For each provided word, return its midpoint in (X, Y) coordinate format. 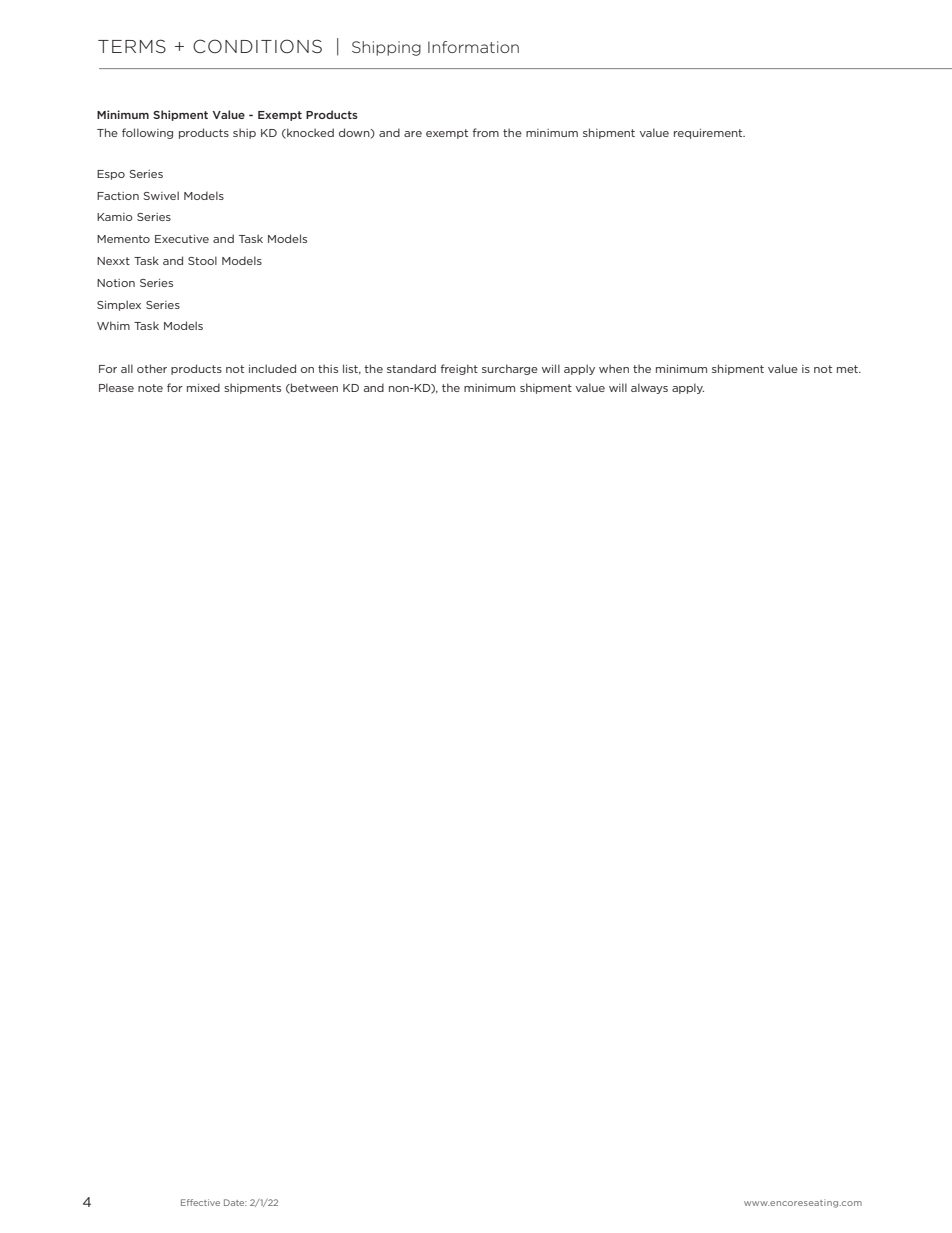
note (150, 388)
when (614, 368)
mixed (203, 387)
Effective (200, 1202)
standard (411, 368)
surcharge (510, 369)
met (848, 369)
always (649, 388)
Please (116, 387)
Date (235, 1202)
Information (473, 47)
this (328, 368)
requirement (709, 134)
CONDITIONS (257, 46)
